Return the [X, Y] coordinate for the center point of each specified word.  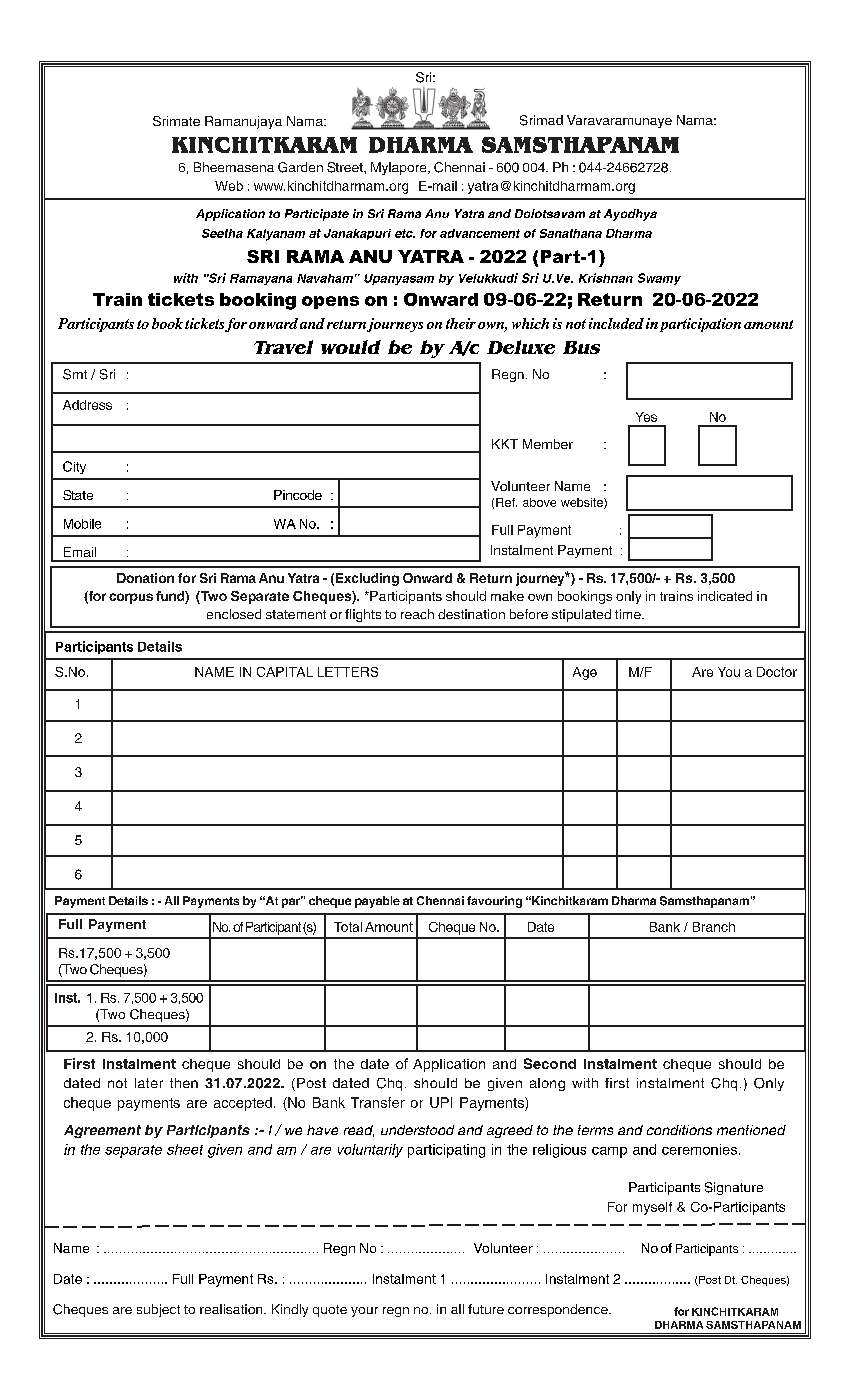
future [486, 1309]
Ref [506, 502]
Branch [714, 927]
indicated [725, 596]
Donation [145, 578]
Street [346, 167]
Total [348, 927]
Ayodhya [630, 215]
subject [158, 1310]
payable [377, 902]
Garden [300, 167]
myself [652, 1208]
